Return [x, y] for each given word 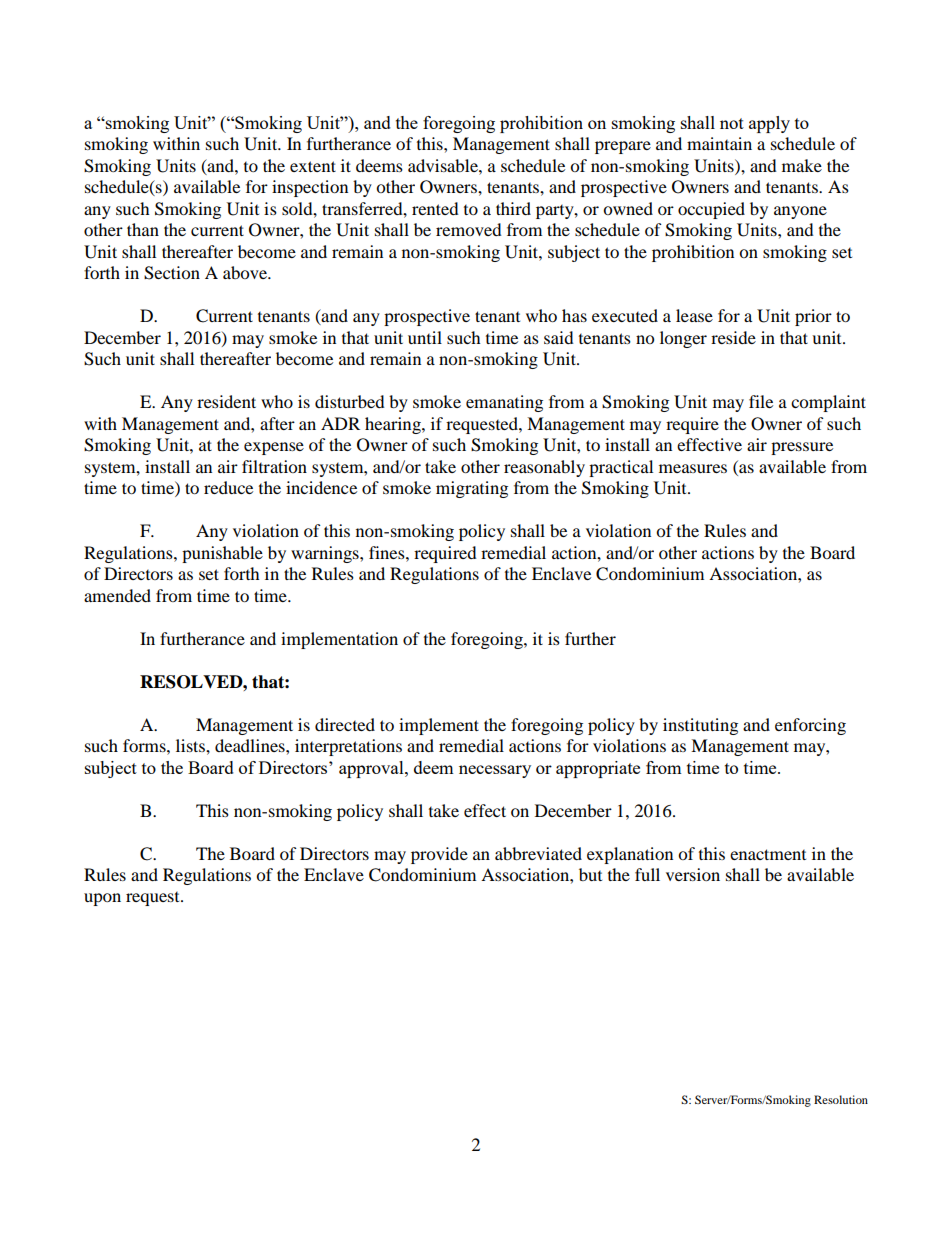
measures [693, 468]
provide [439, 855]
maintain [719, 143]
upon [102, 899]
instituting [700, 726]
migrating [472, 489]
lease [694, 315]
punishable [222, 554]
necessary [495, 771]
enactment [768, 854]
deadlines [251, 745]
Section [172, 273]
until [425, 337]
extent [313, 166]
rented [435, 208]
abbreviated [538, 853]
